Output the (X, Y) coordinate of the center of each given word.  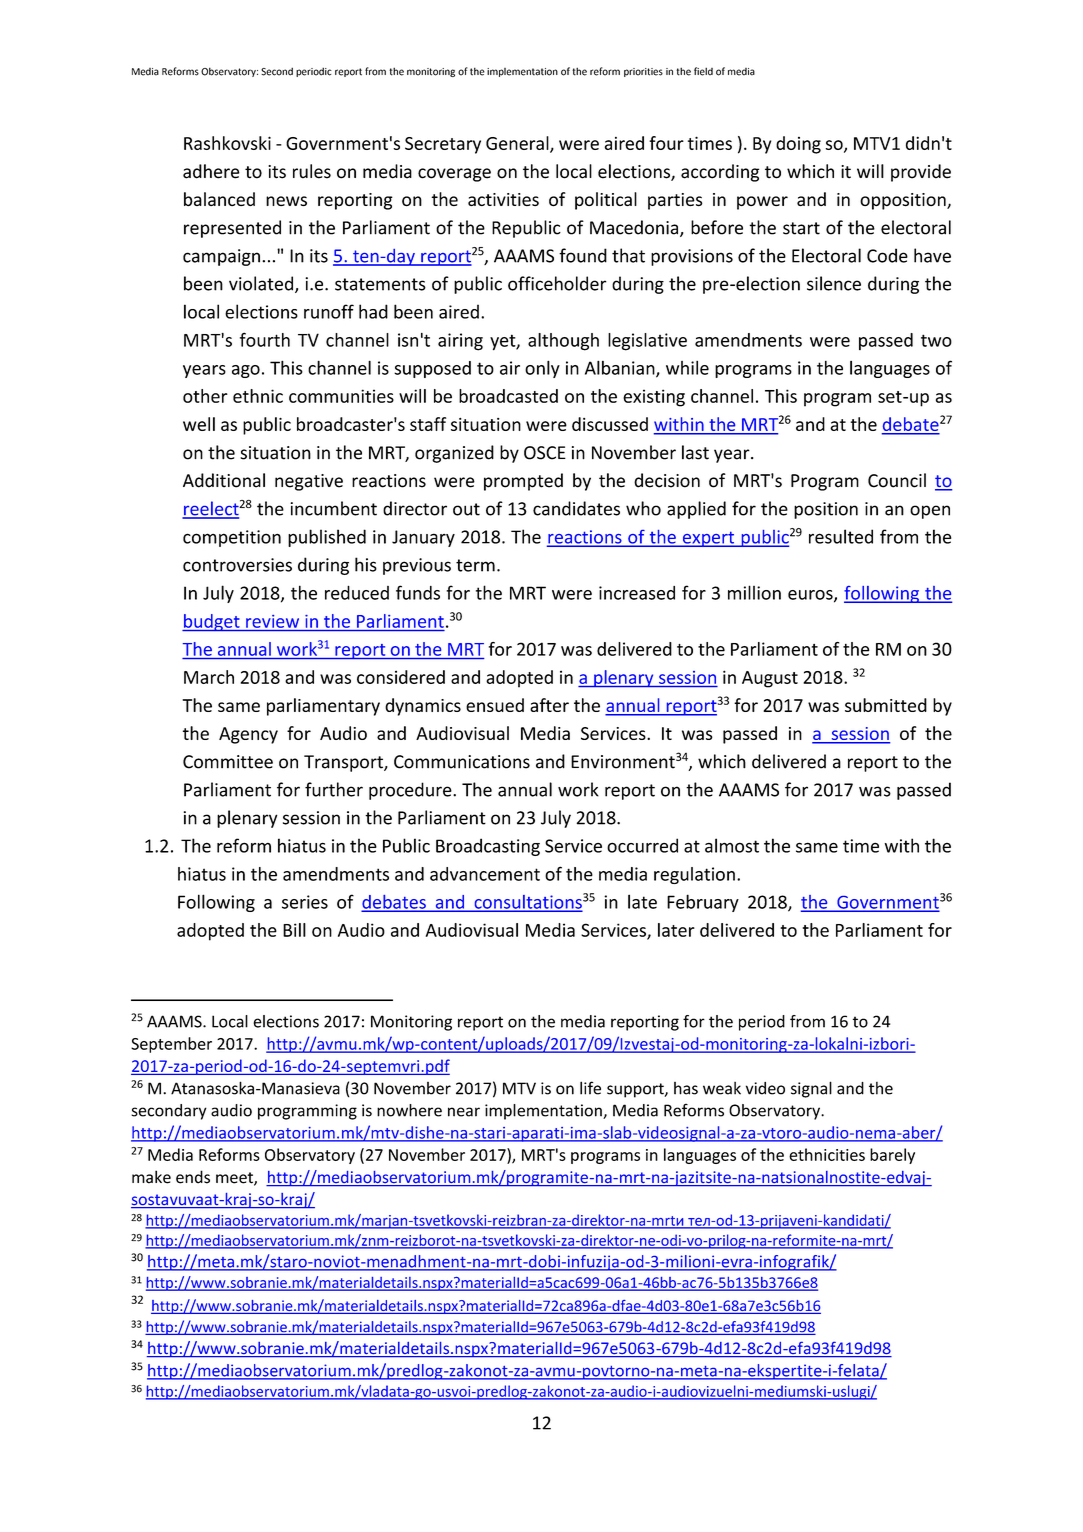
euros (811, 596)
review (272, 621)
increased (637, 593)
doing (798, 145)
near (464, 1112)
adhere (211, 171)
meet (235, 1179)
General (518, 144)
